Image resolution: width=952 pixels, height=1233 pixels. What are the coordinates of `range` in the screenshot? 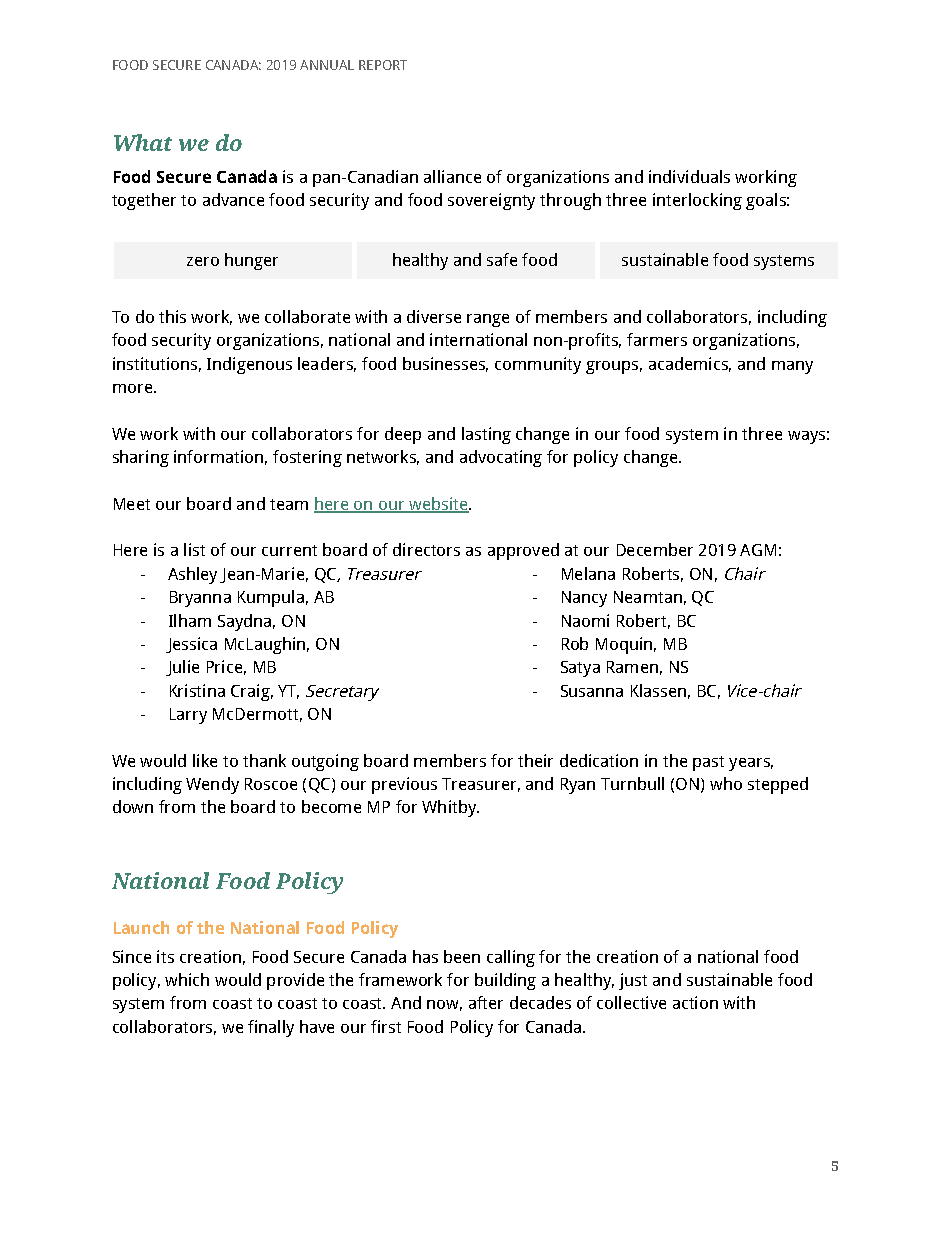 It's located at (488, 320).
